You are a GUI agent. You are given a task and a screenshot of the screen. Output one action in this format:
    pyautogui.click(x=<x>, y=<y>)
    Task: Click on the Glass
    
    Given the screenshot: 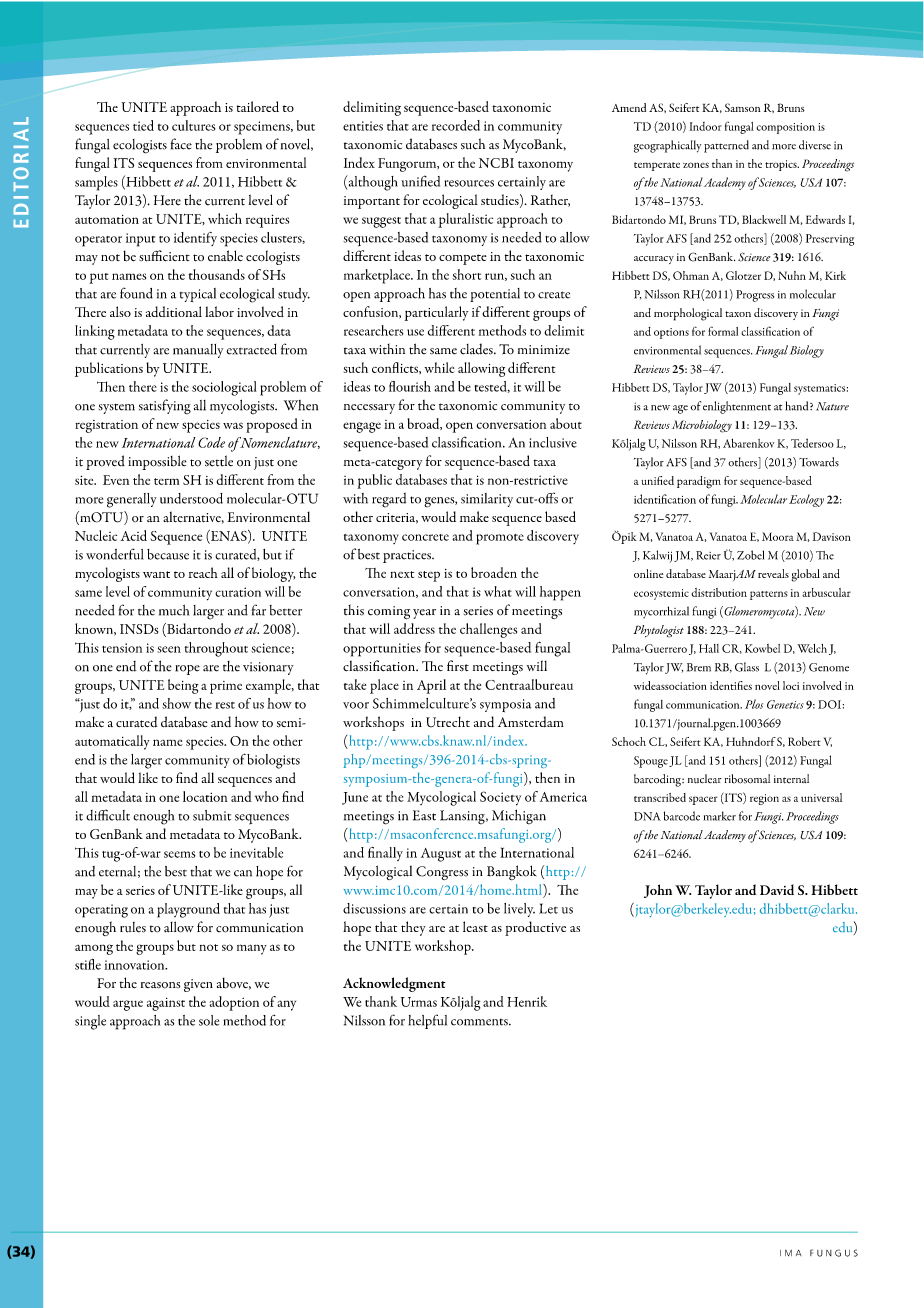 What is the action you would take?
    pyautogui.click(x=747, y=667)
